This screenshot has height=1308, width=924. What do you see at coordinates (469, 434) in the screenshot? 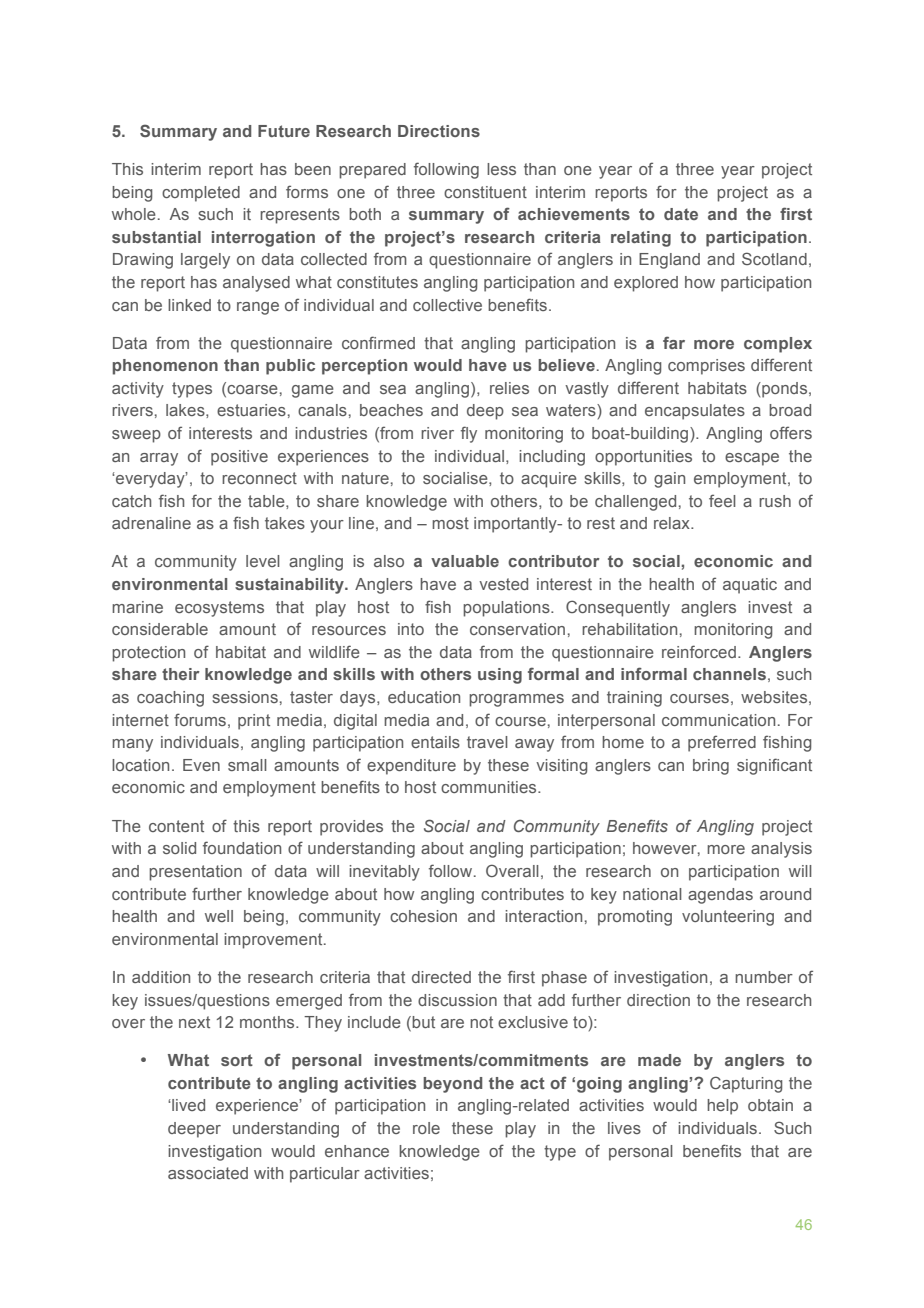
I see `fly` at bounding box center [469, 434].
